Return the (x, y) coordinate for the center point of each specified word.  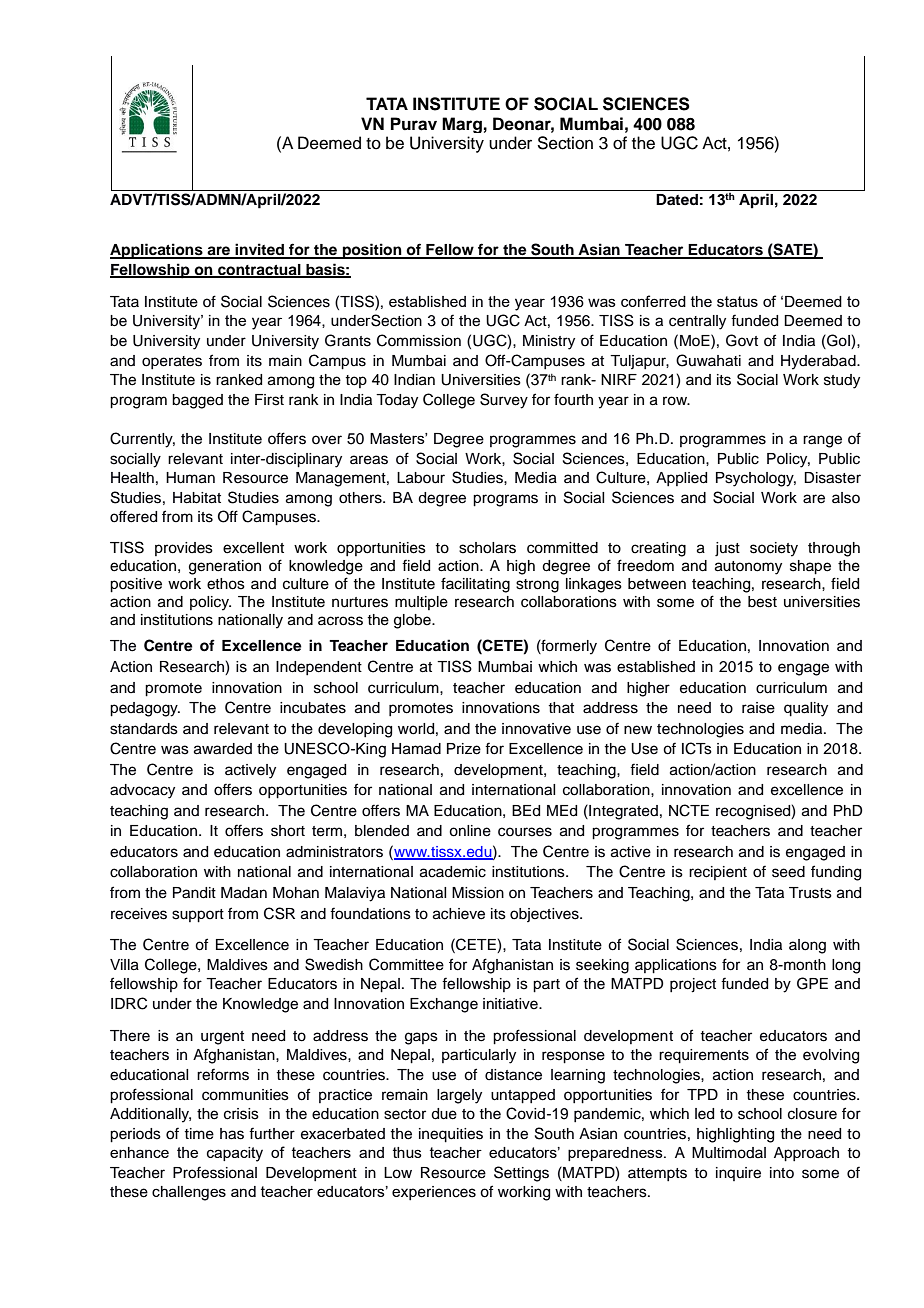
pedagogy (145, 709)
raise (758, 708)
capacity (235, 1154)
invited (260, 250)
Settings (521, 1174)
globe (413, 621)
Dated (677, 199)
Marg (462, 125)
